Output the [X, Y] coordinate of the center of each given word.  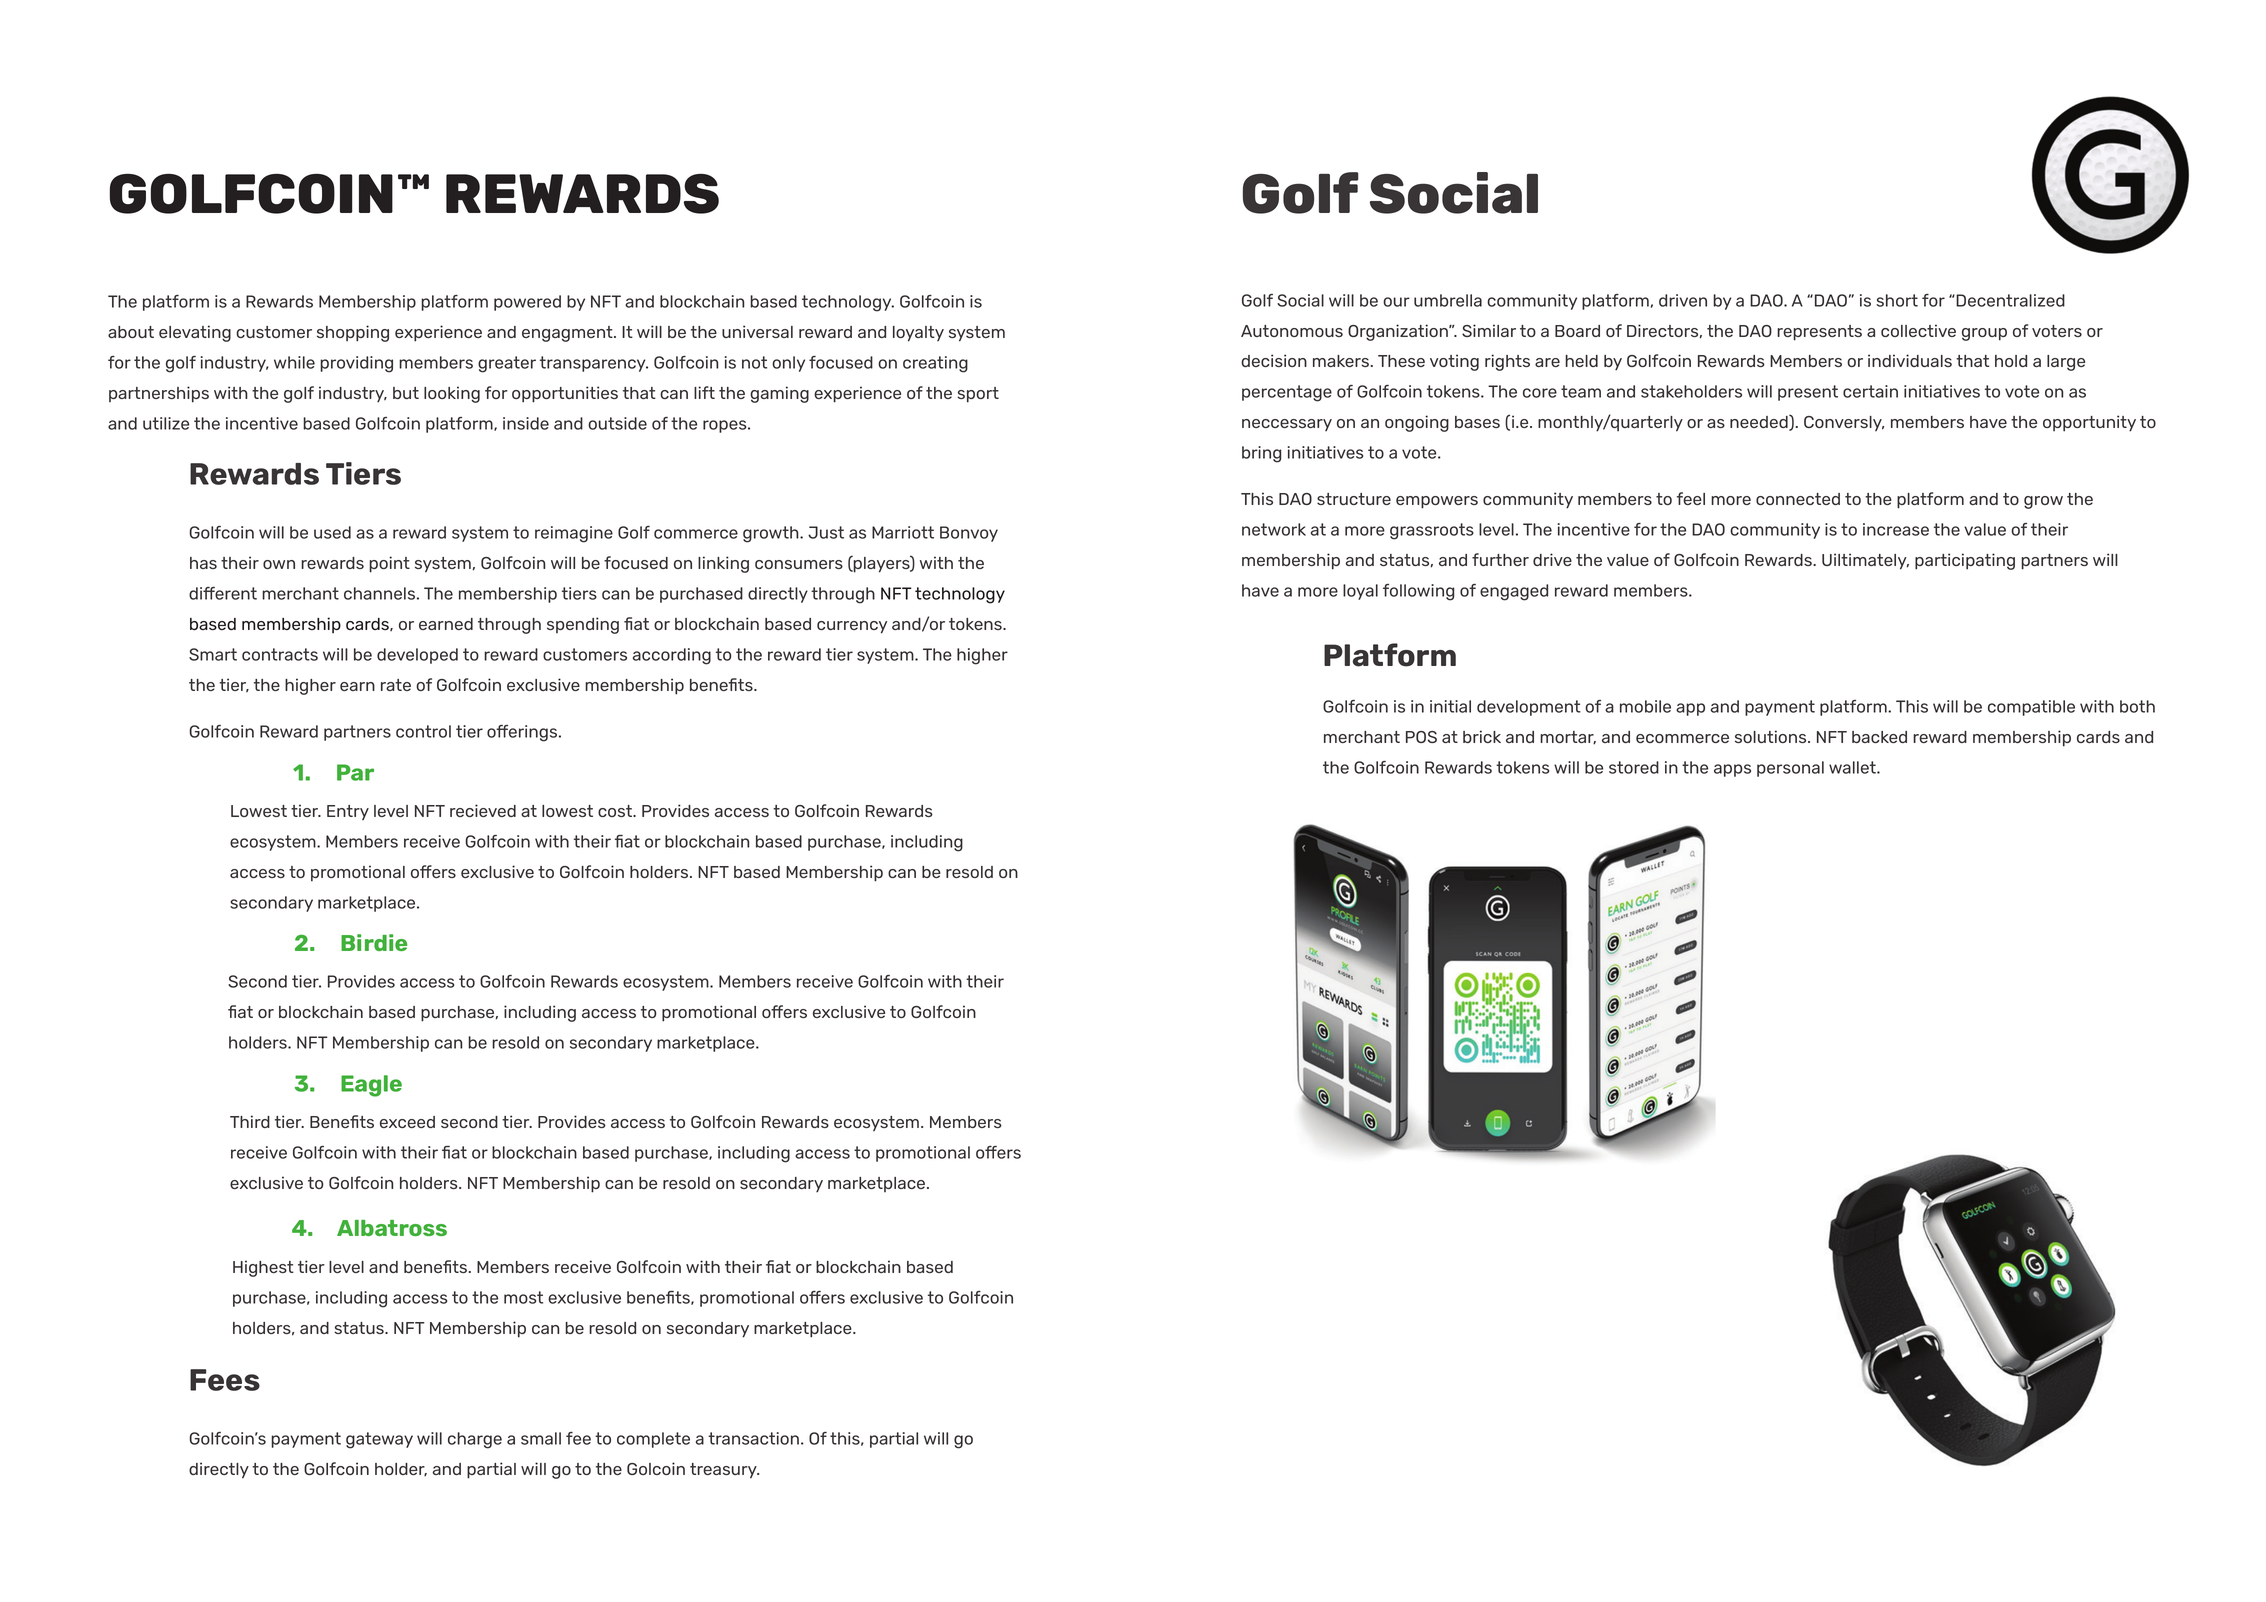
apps [1732, 770]
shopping [353, 333]
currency [852, 627]
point [389, 564]
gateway [379, 1440]
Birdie [374, 942]
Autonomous [1292, 331]
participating [1965, 561]
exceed [407, 1122]
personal [1790, 769]
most [523, 1297]
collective [1918, 330]
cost [616, 811]
